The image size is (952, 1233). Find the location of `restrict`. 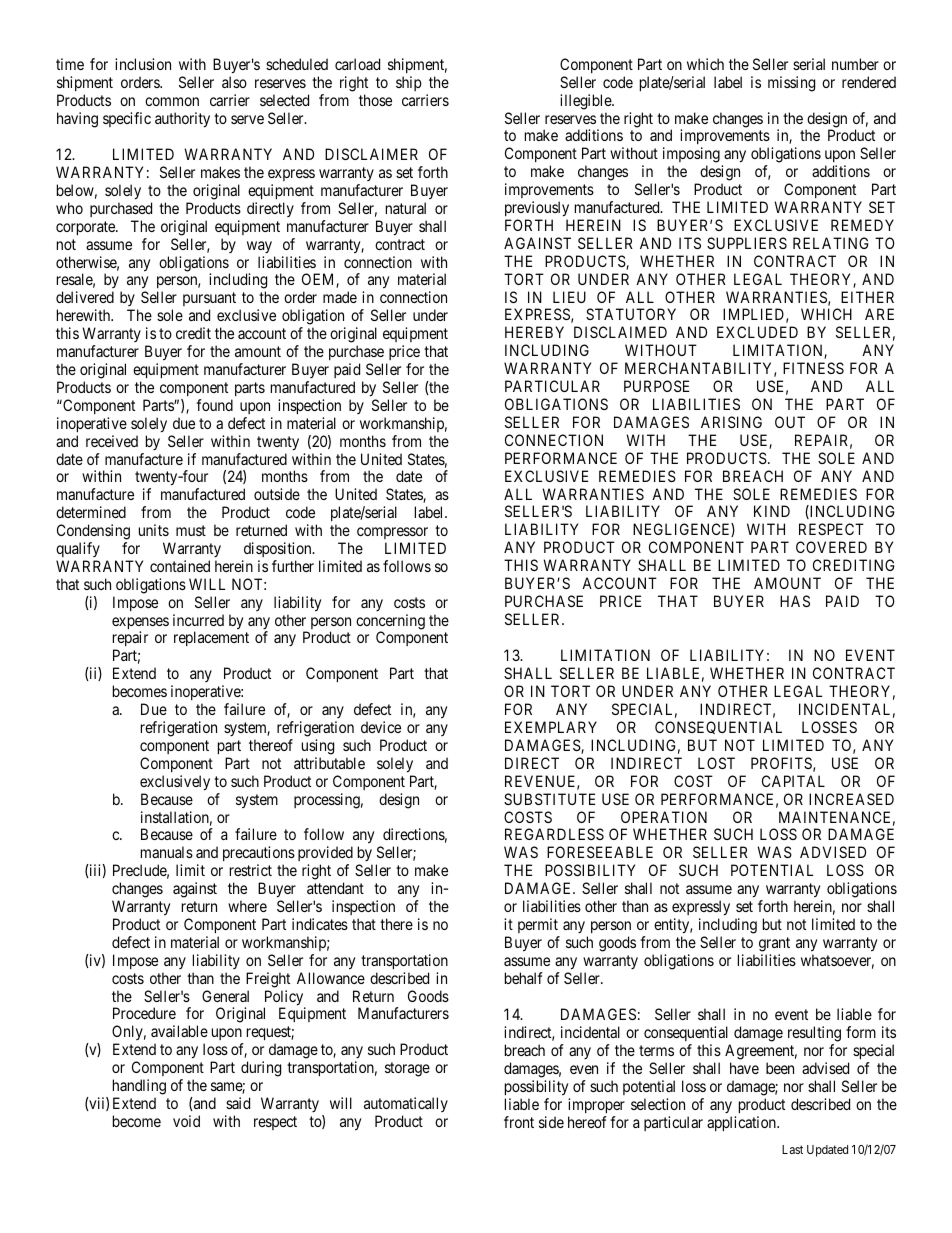

restrict is located at coordinates (251, 870).
